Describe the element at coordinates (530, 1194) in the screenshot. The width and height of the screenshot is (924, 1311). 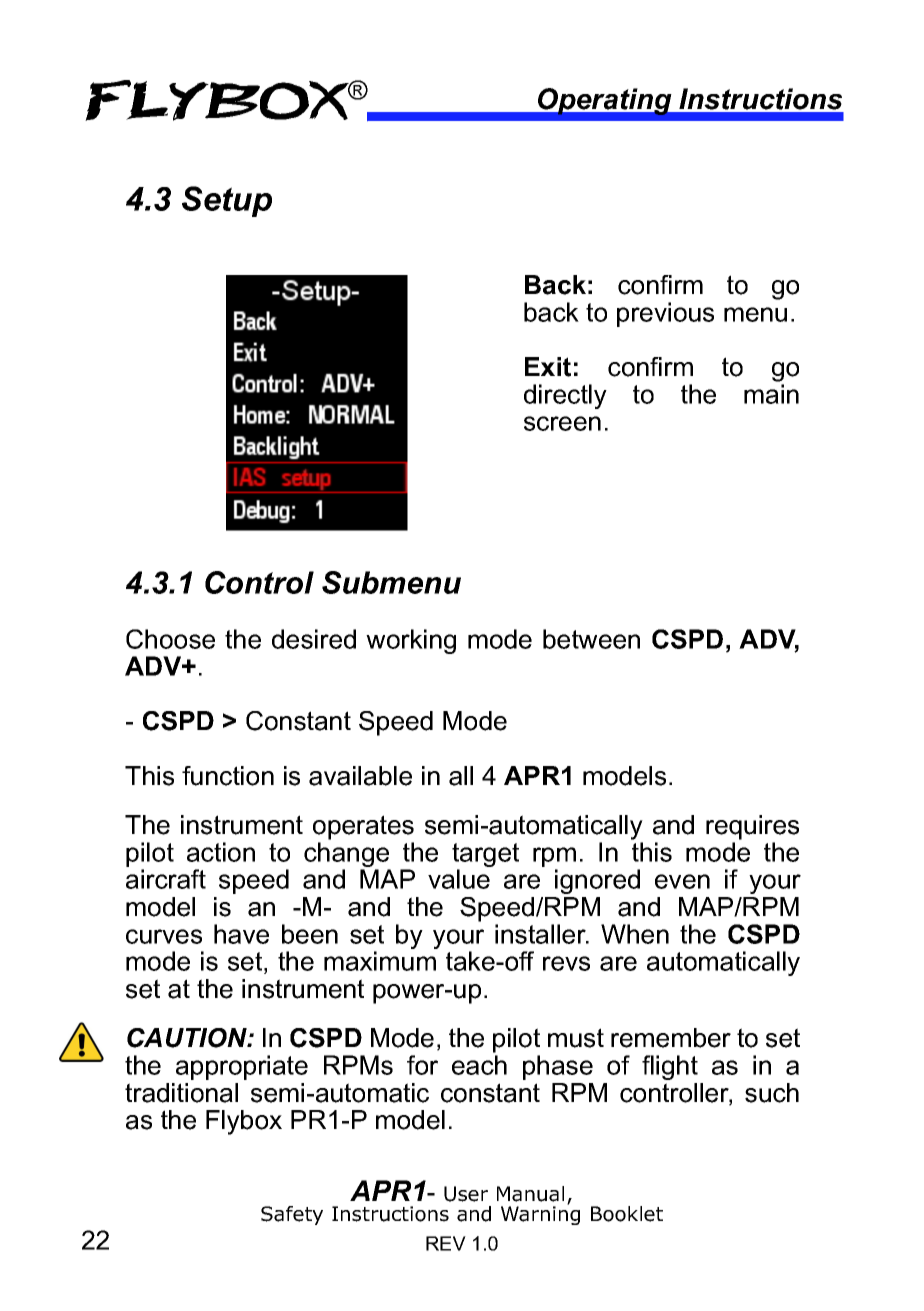
I see `Manual` at that location.
